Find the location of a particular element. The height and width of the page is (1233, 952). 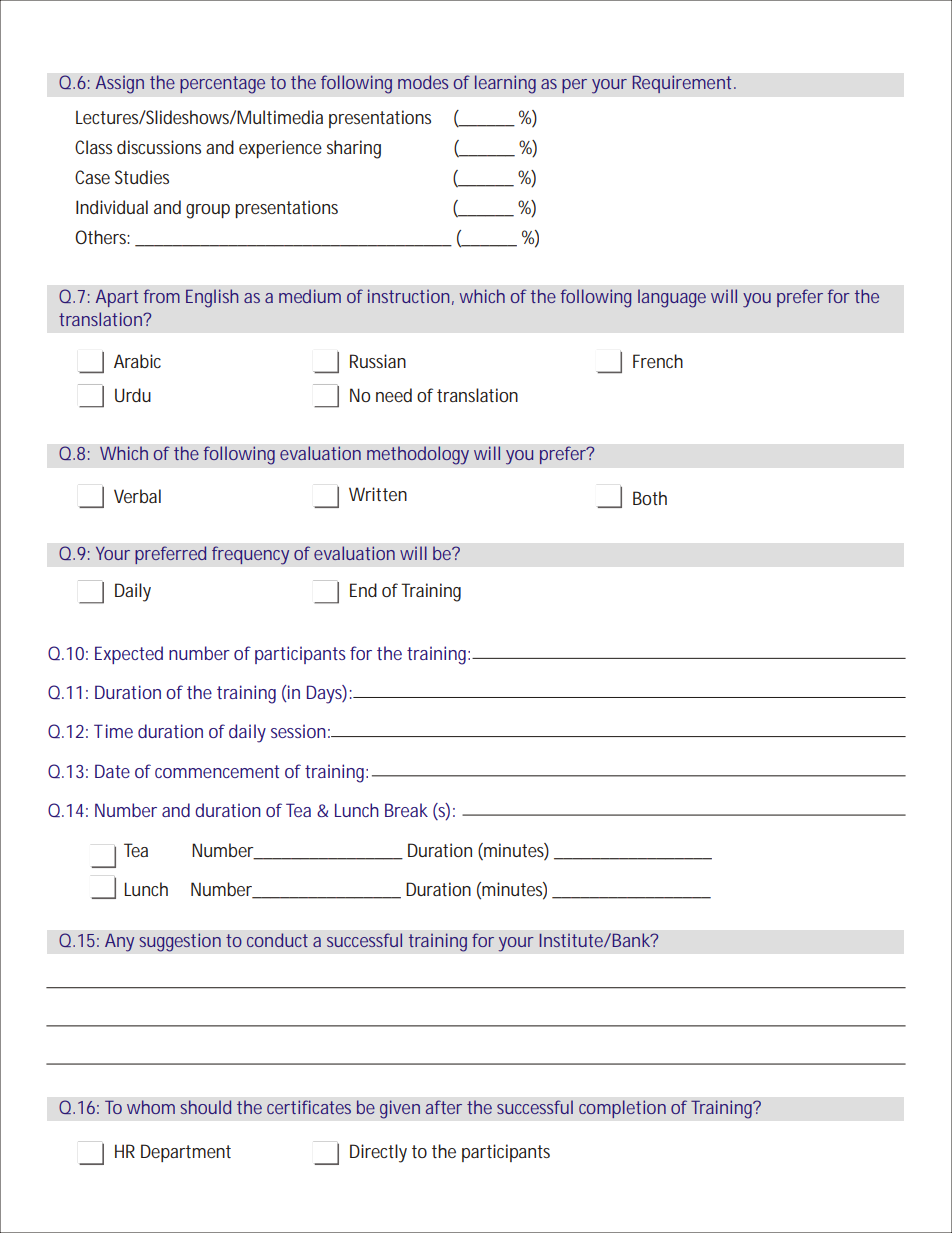

Department is located at coordinates (186, 1153).
